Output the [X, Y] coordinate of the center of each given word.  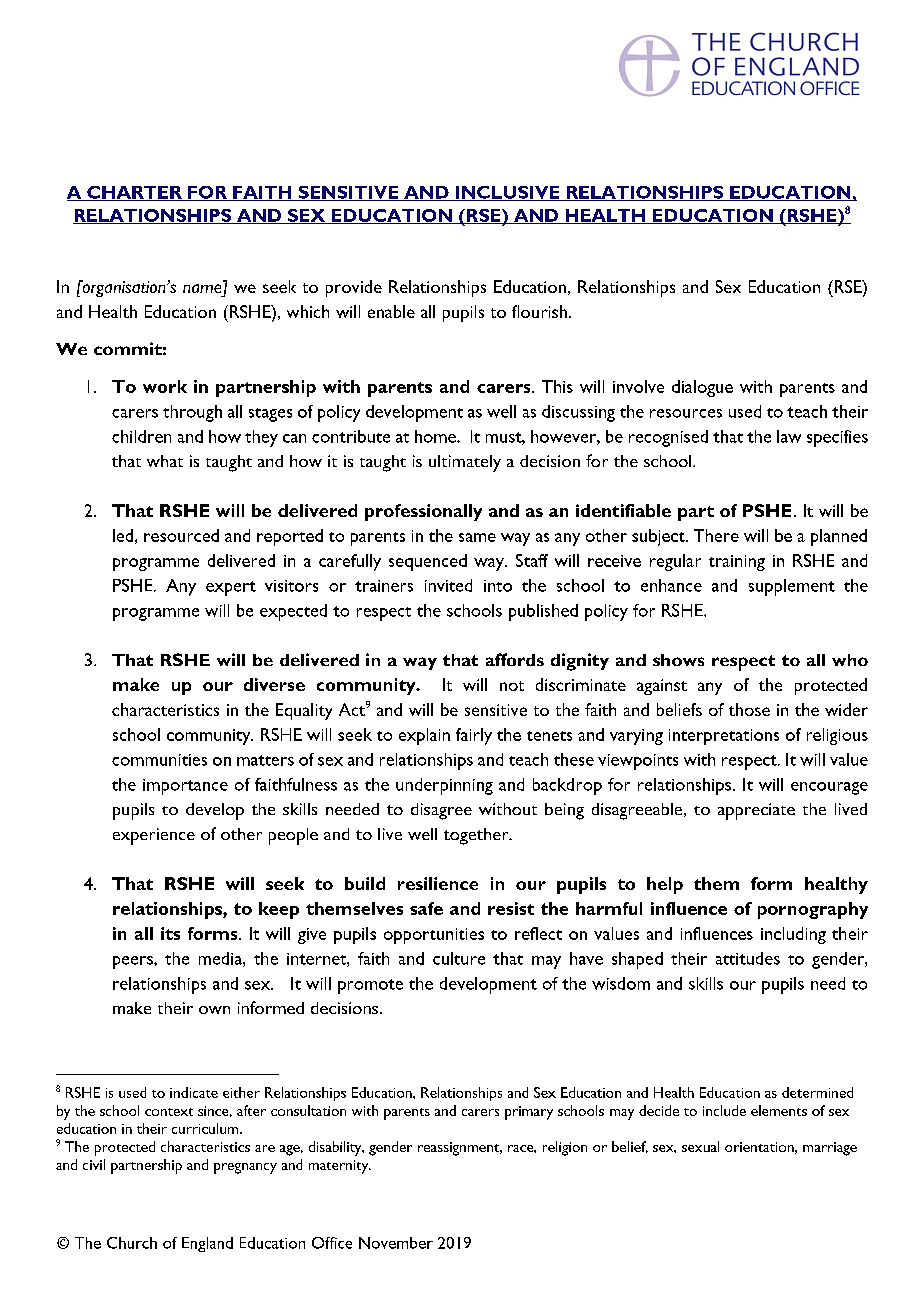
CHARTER [134, 193]
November [396, 1243]
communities [159, 760]
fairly [474, 736]
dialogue [702, 388]
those [749, 709]
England [207, 1244]
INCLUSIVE [508, 193]
